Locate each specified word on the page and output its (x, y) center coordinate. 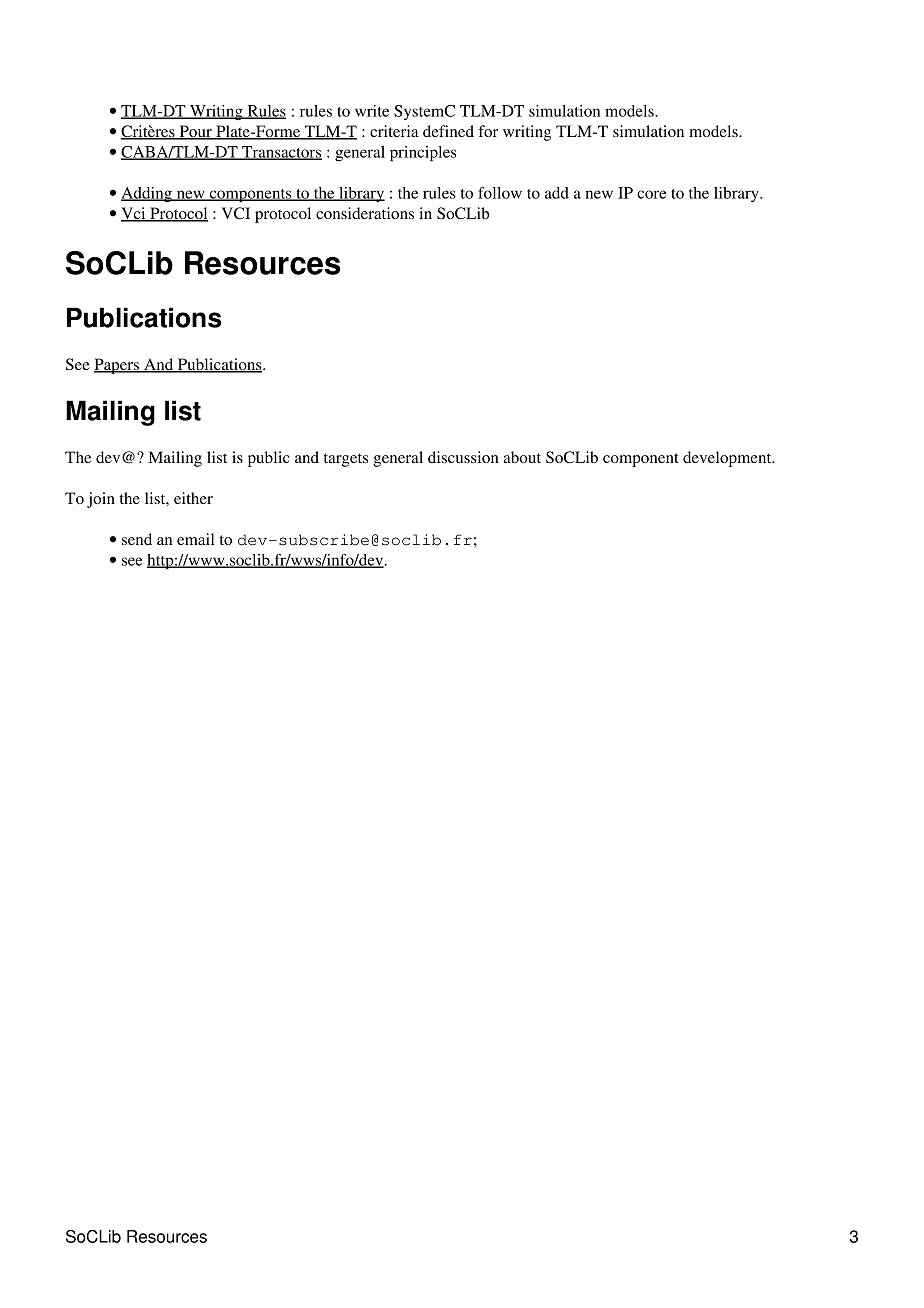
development (728, 459)
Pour (195, 132)
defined (448, 131)
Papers (117, 366)
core (651, 194)
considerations (365, 213)
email (195, 539)
